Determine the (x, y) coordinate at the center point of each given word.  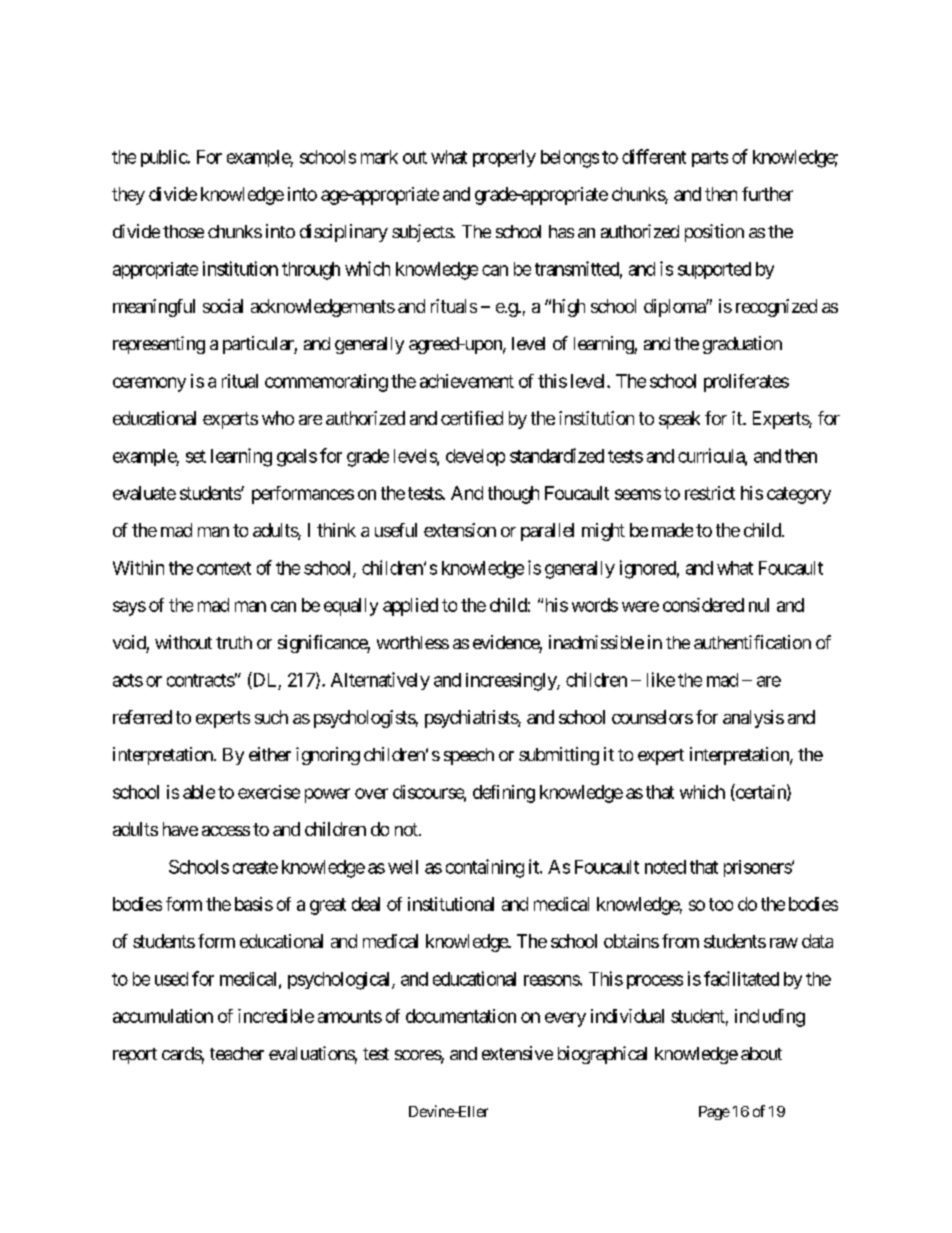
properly (504, 158)
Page (714, 1113)
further (767, 194)
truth (234, 642)
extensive (517, 1053)
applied (410, 607)
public (164, 158)
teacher (237, 1053)
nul (759, 605)
